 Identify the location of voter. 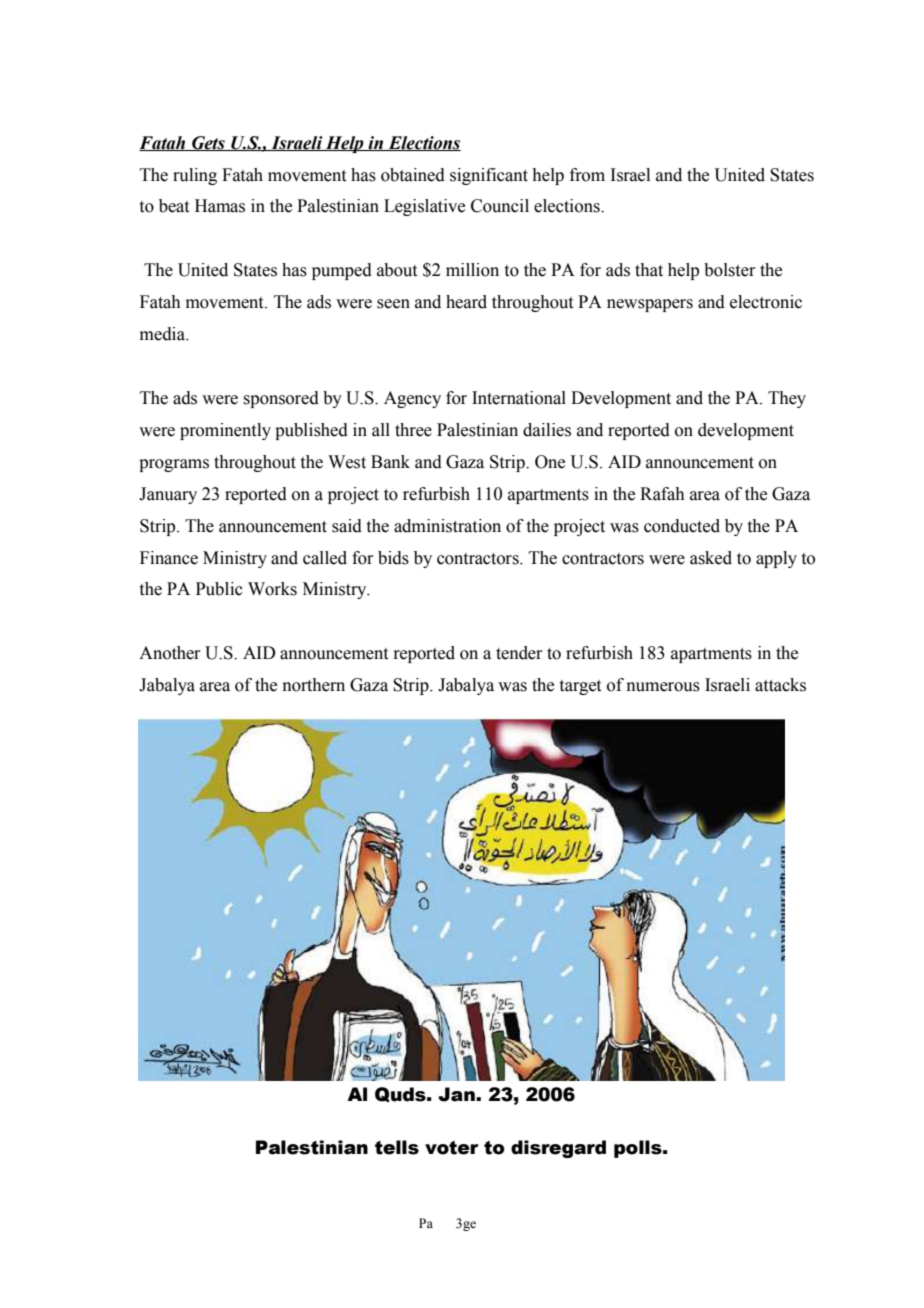
(452, 1148).
